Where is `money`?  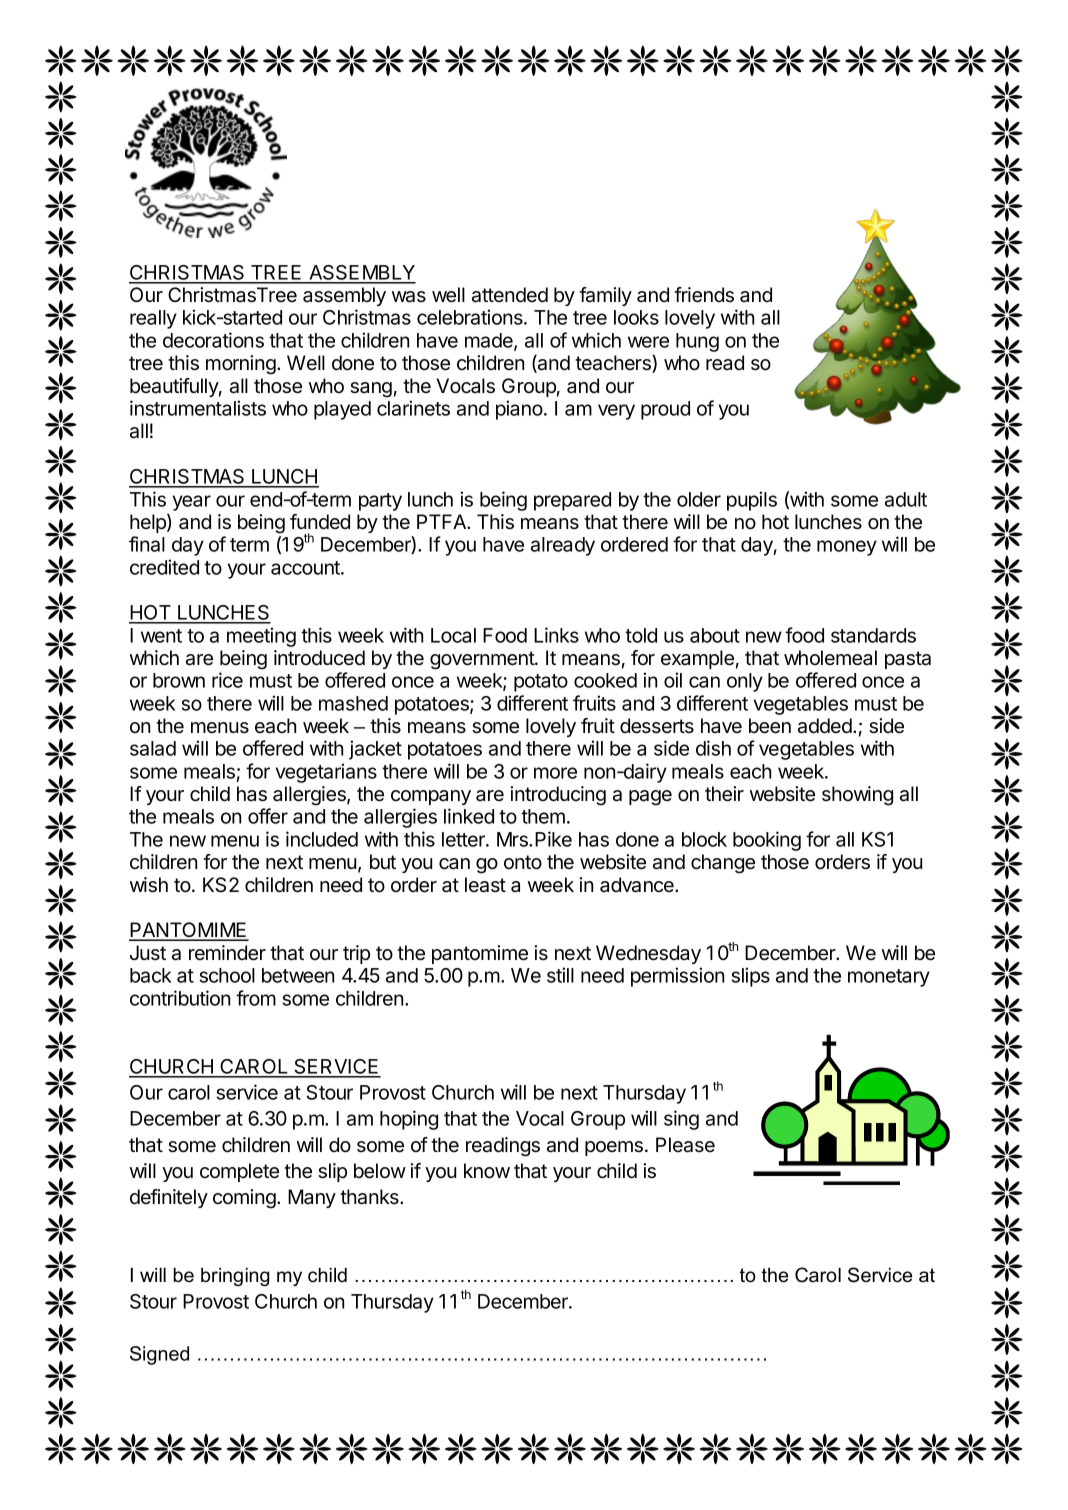 money is located at coordinates (847, 548).
